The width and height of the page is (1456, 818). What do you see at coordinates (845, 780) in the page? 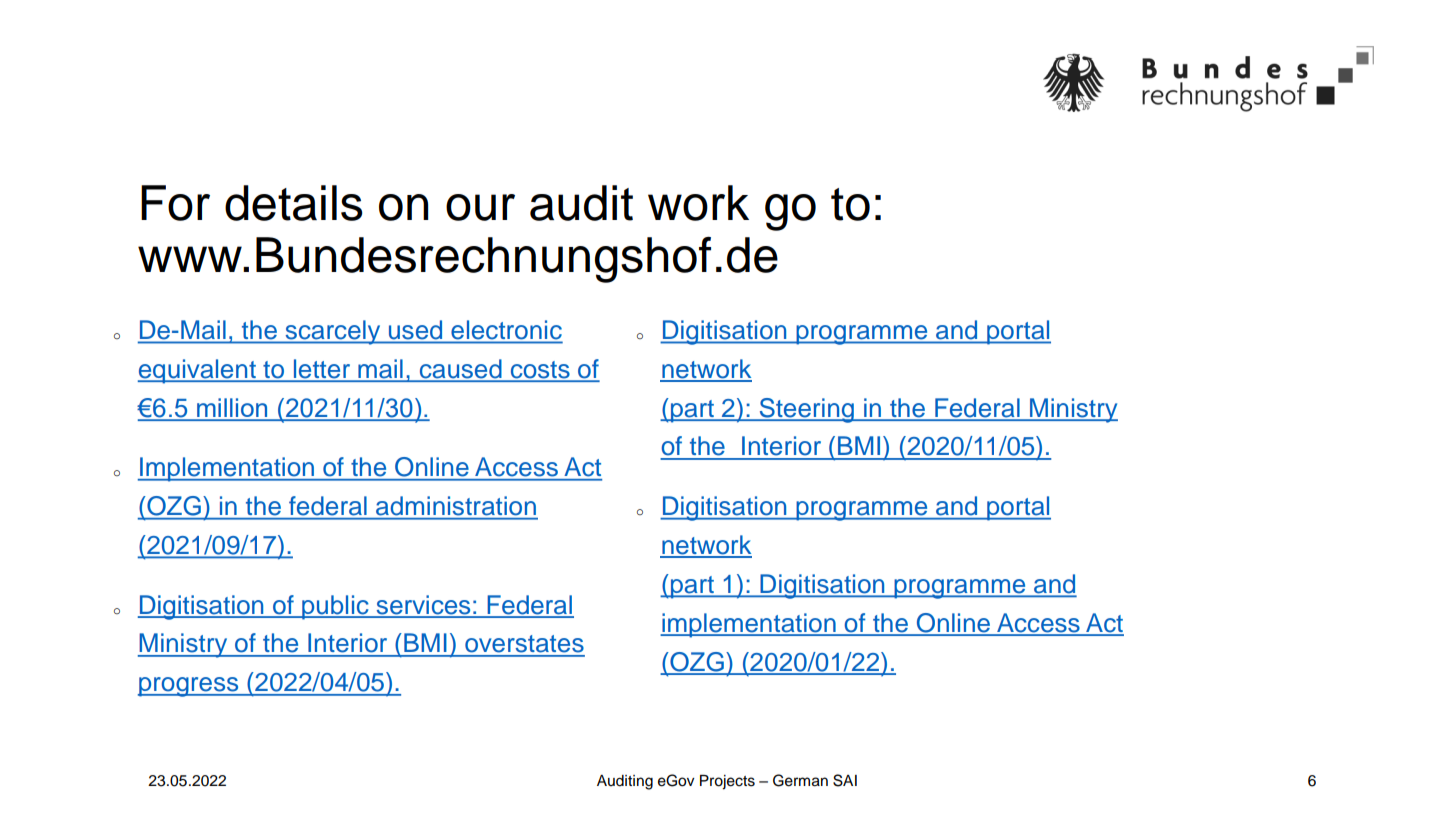
I see `SAI` at bounding box center [845, 780].
